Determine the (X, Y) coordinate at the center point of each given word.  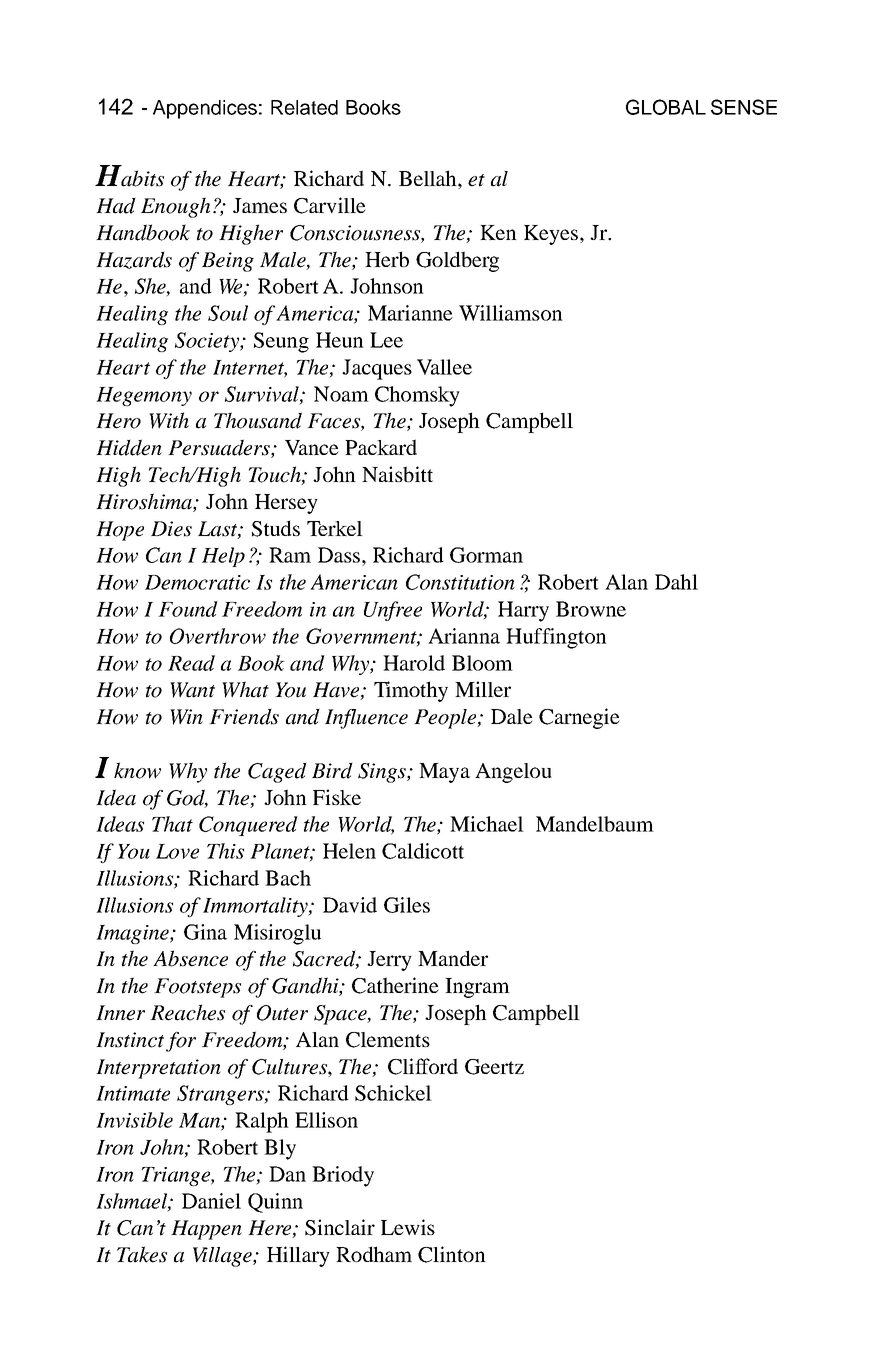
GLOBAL (666, 107)
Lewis (408, 1227)
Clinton (452, 1254)
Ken (498, 232)
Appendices (205, 109)
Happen (206, 1230)
